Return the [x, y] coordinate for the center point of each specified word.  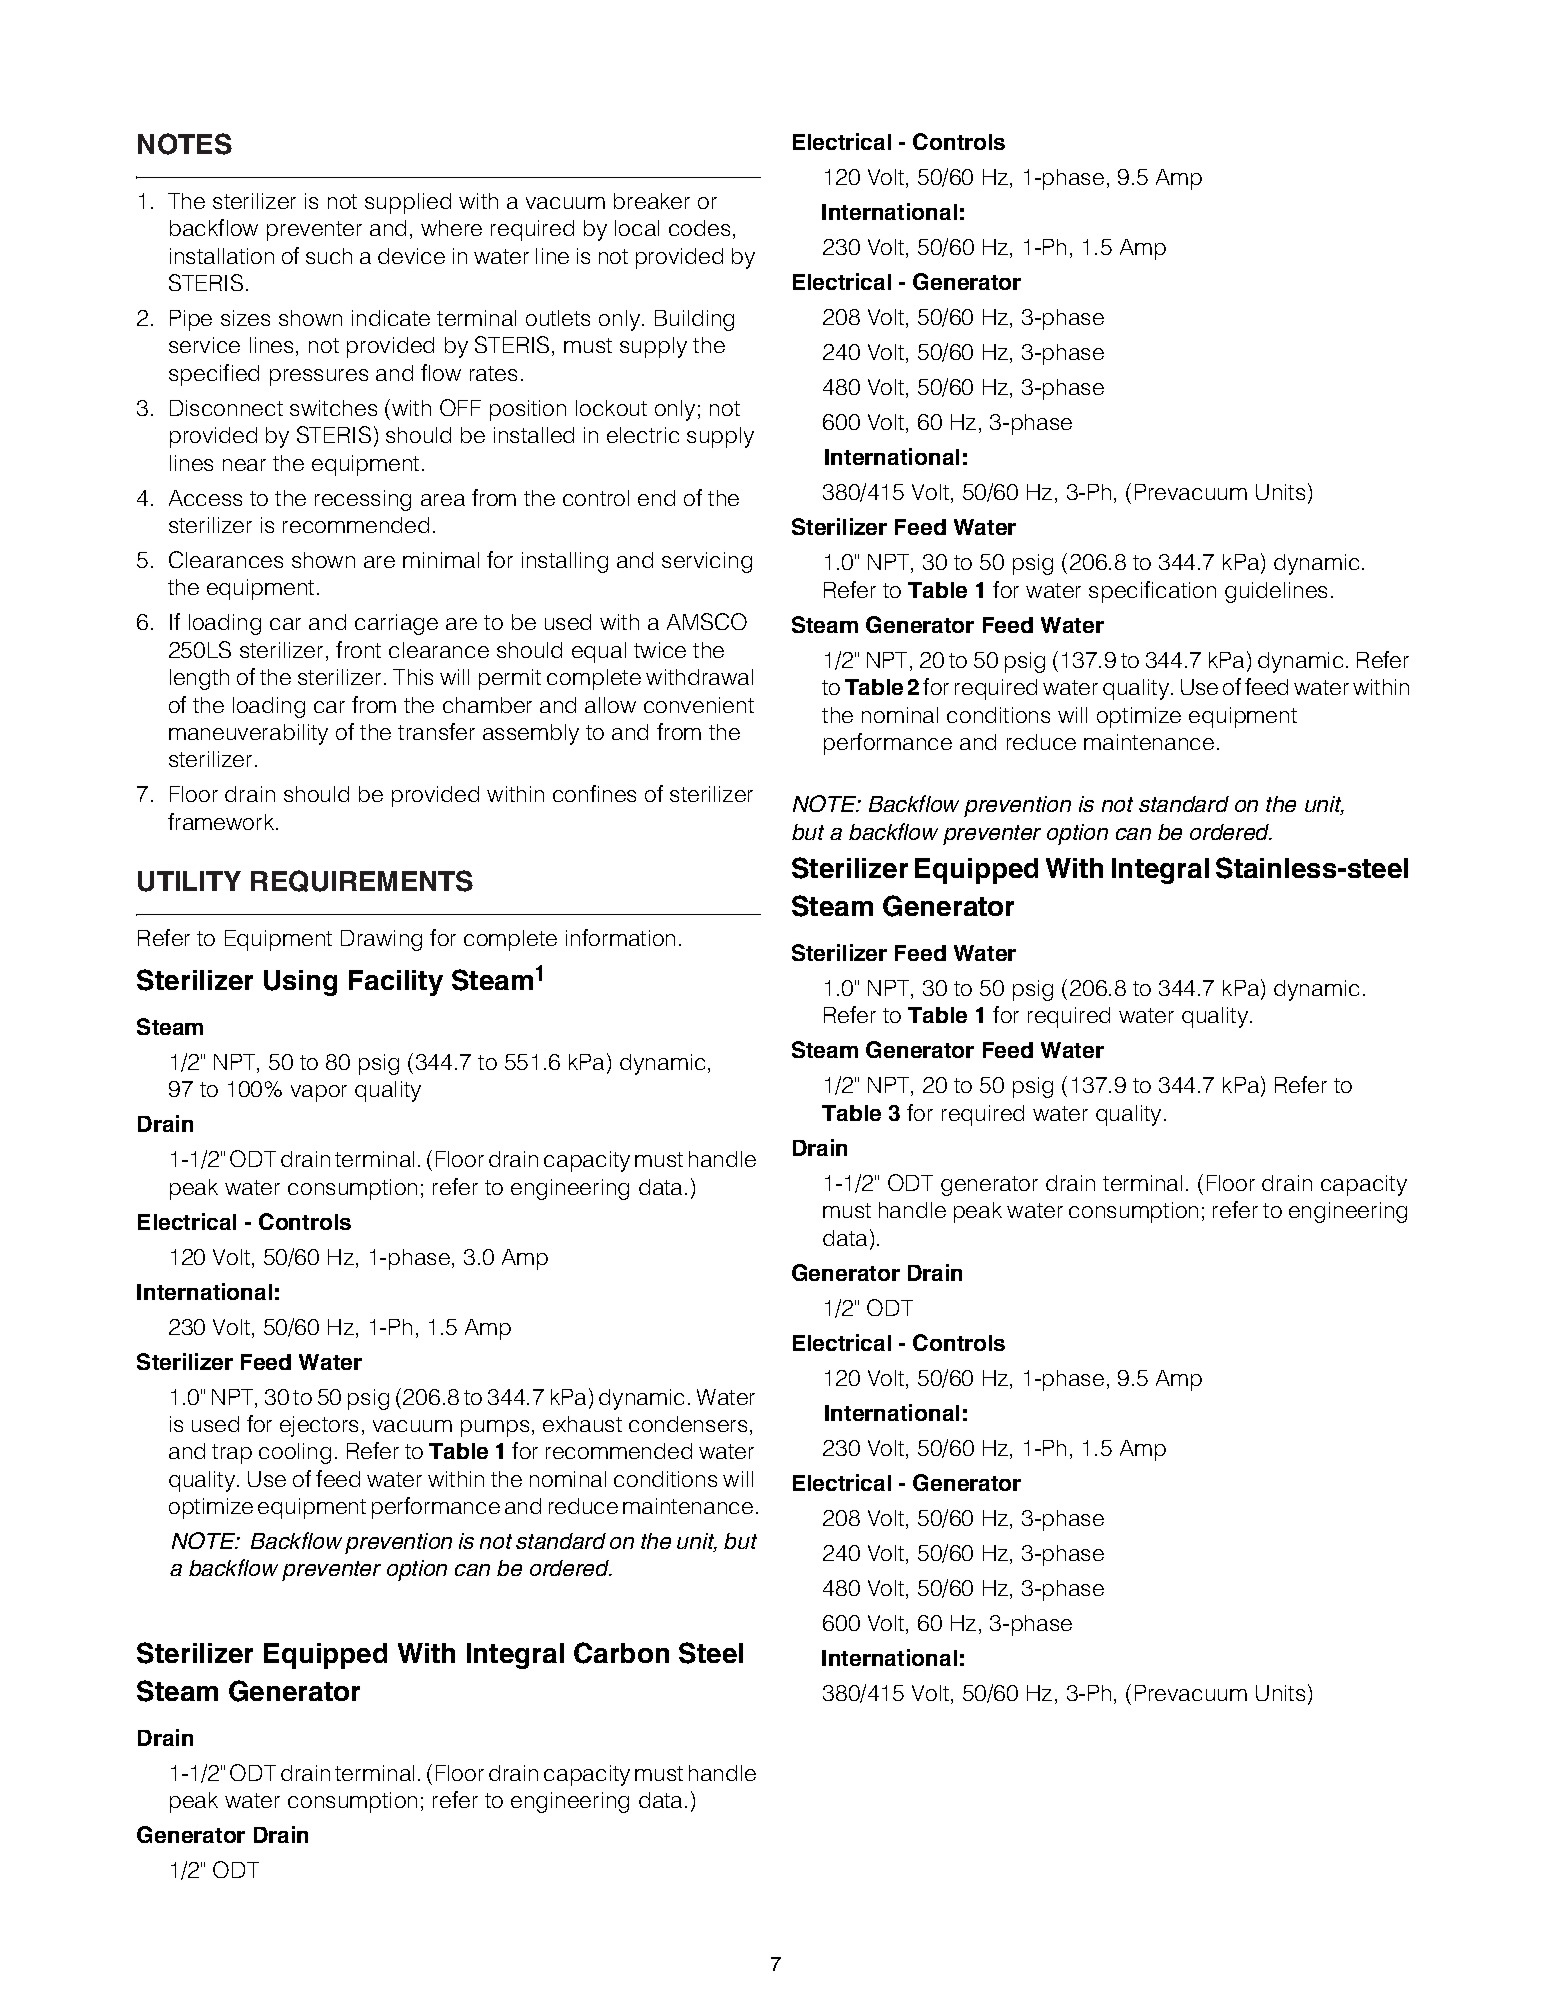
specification [1152, 592]
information [620, 937]
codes [699, 228]
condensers [688, 1424]
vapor [319, 1093]
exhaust [582, 1424]
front [358, 649]
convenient [699, 705]
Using [300, 983]
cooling [295, 1453]
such [329, 256]
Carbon [621, 1653]
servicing [707, 562]
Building [694, 320]
